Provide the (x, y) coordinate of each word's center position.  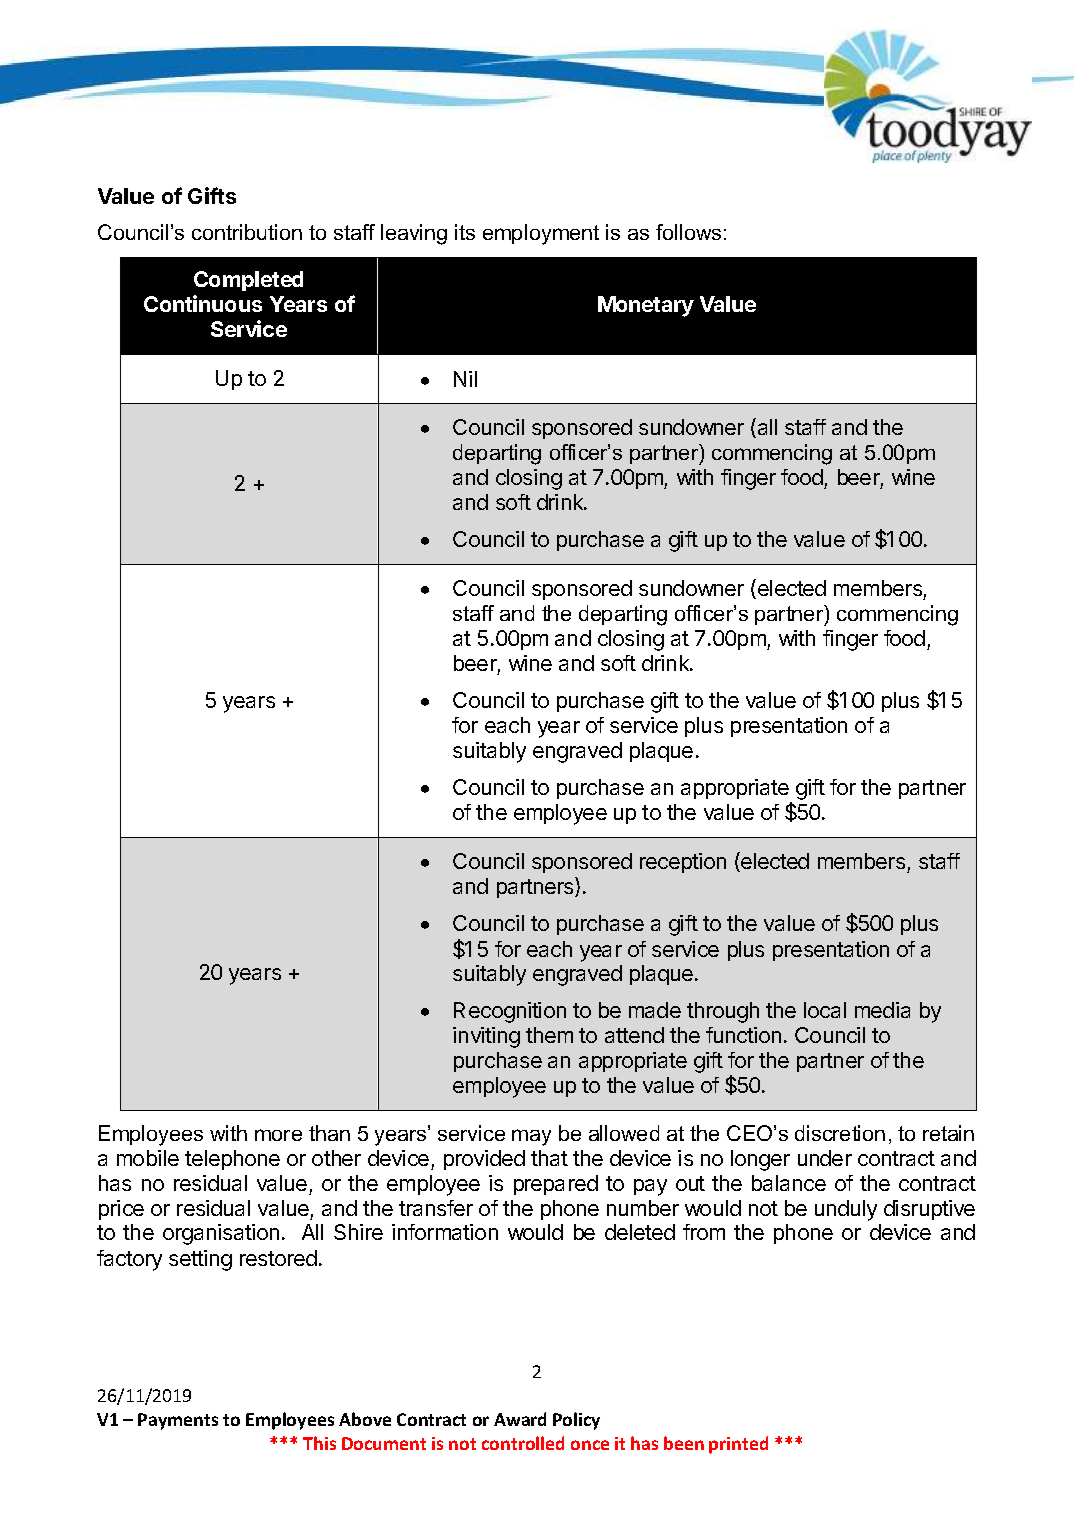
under (825, 1158)
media (882, 1010)
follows (688, 232)
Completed (248, 281)
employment (541, 234)
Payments (178, 1421)
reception (683, 863)
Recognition (510, 1012)
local (825, 1010)
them (549, 1035)
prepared (556, 1185)
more (278, 1135)
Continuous (203, 303)
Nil (465, 379)
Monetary (646, 306)
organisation (221, 1234)
